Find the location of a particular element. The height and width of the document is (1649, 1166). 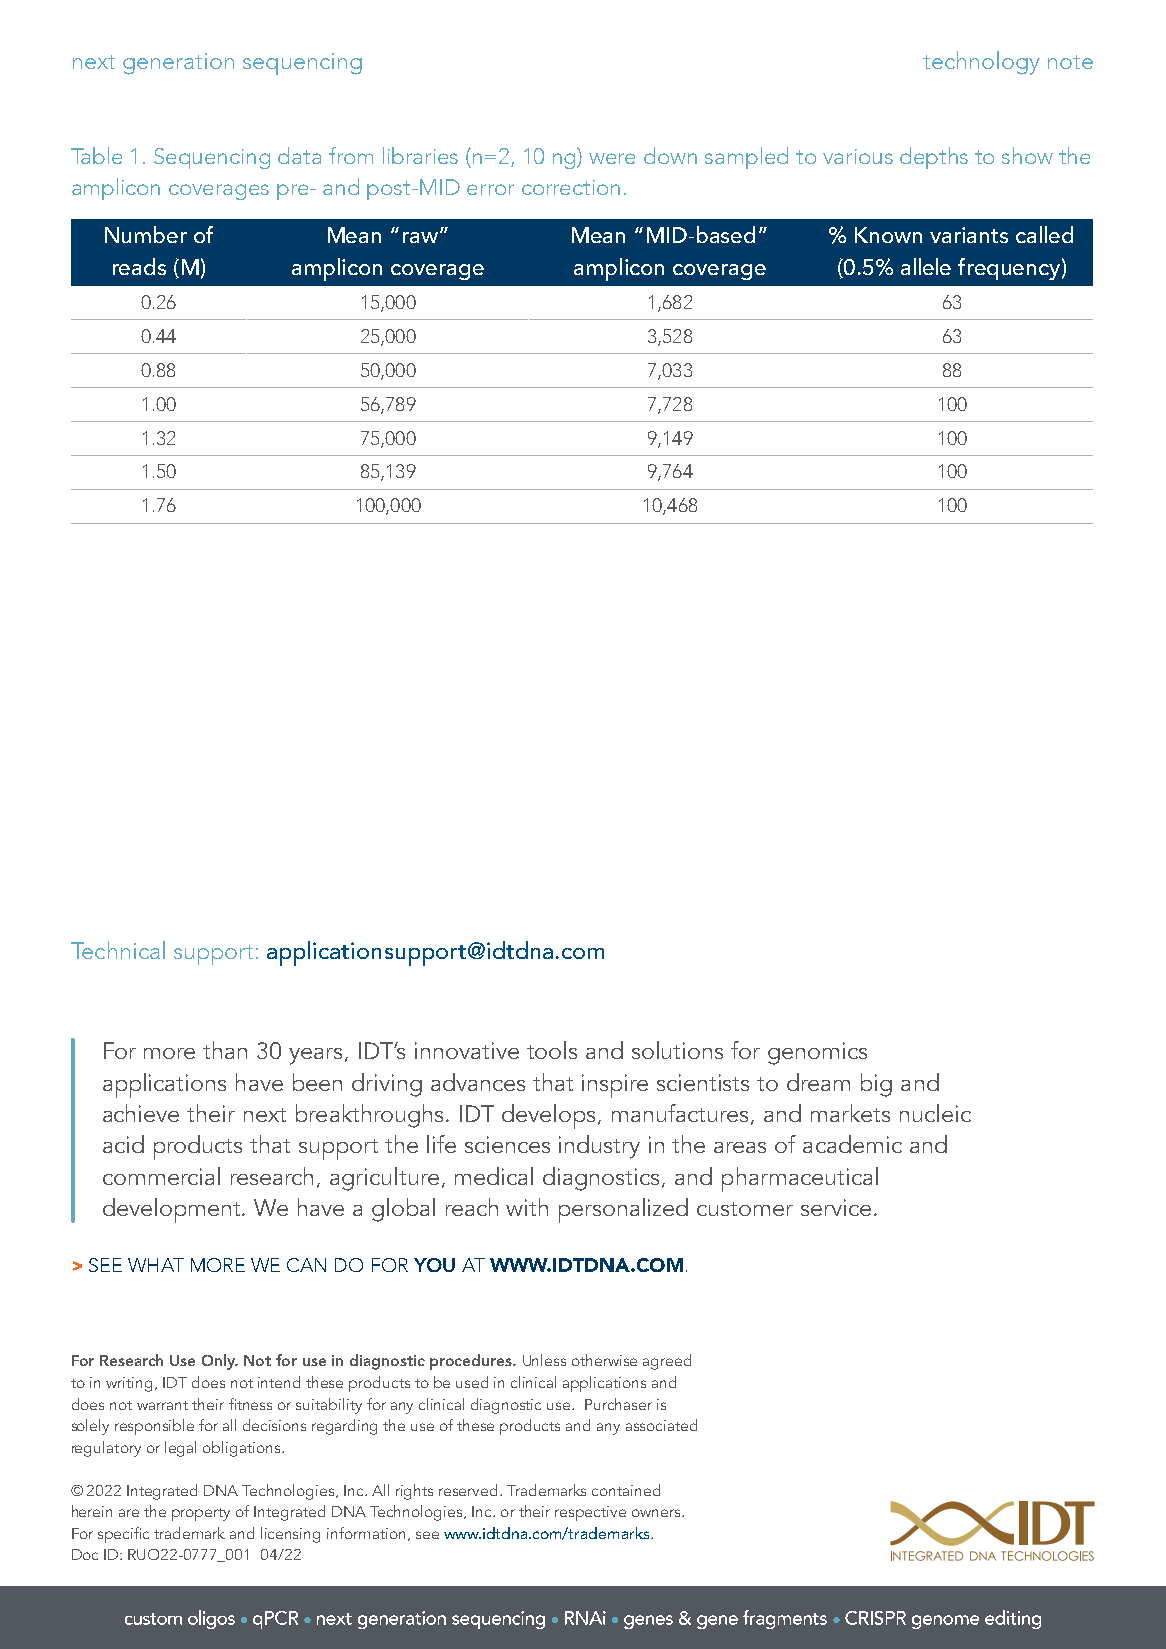

technology is located at coordinates (981, 63).
